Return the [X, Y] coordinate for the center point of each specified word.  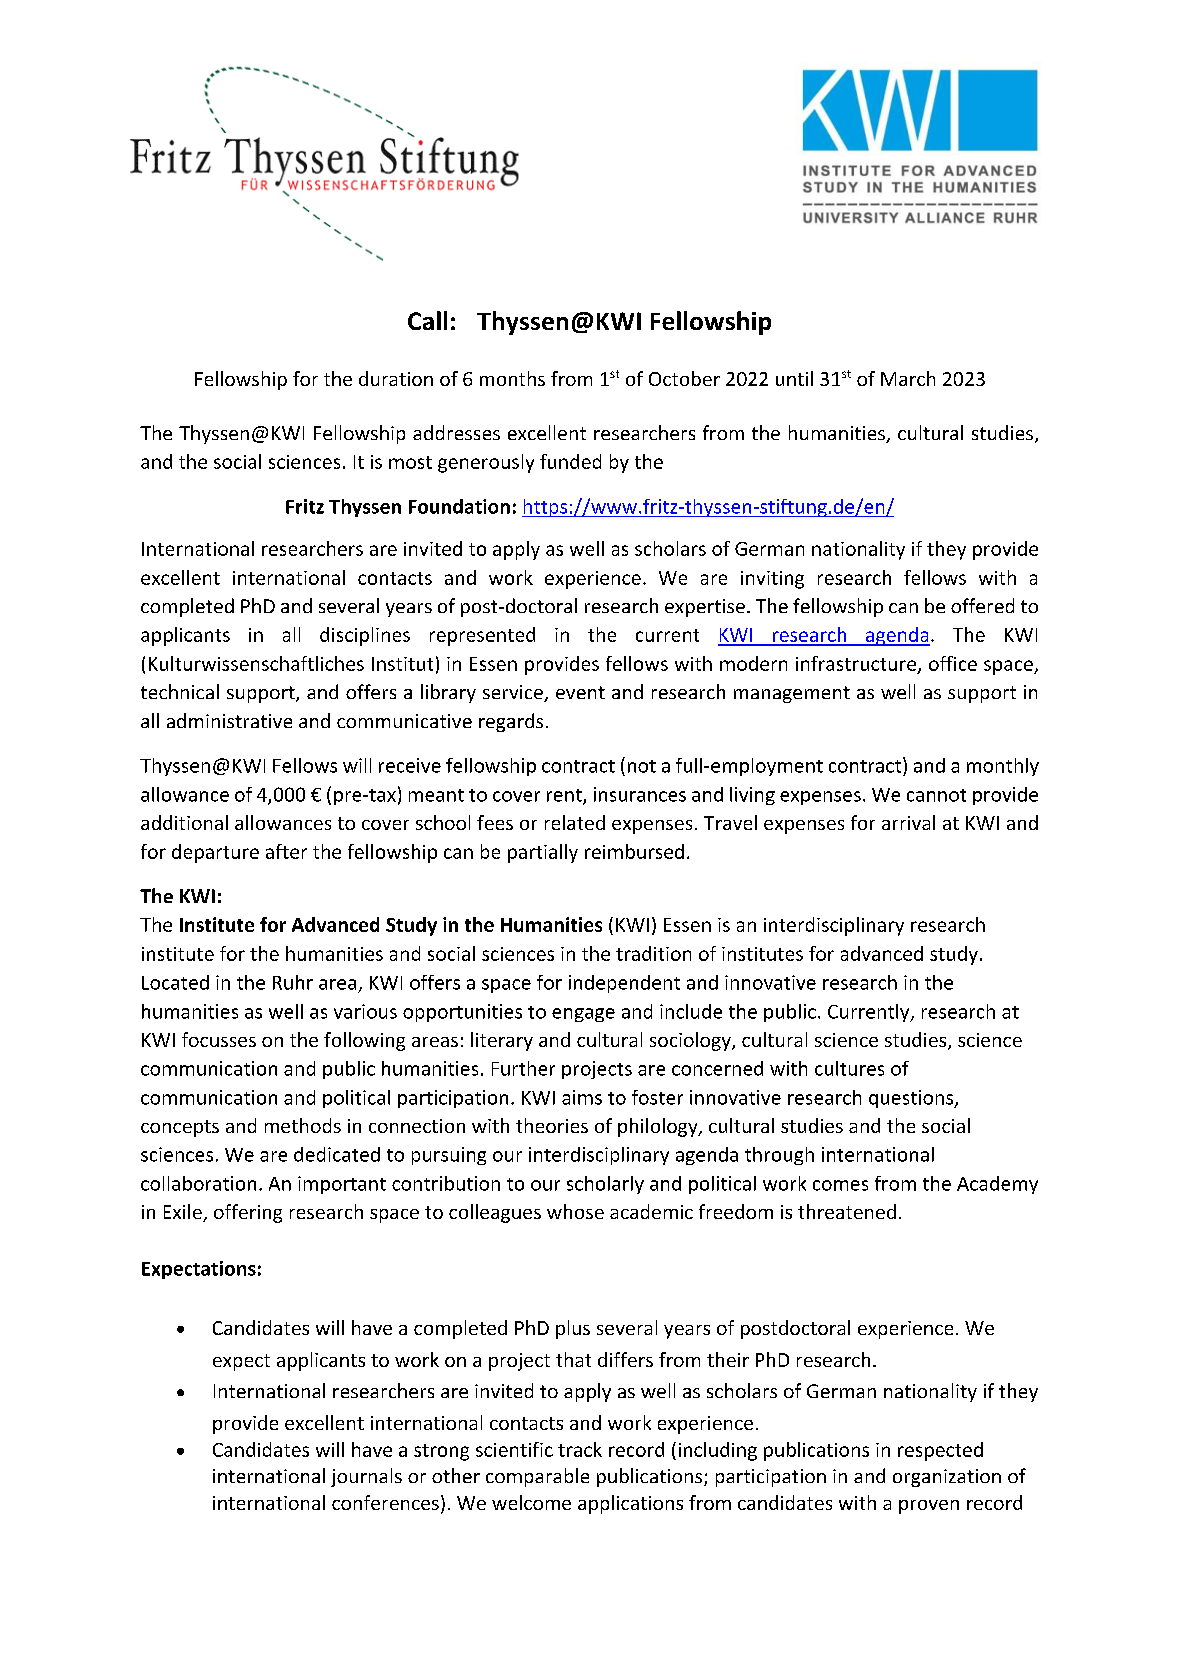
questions [912, 1099]
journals [366, 1477]
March [908, 378]
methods [303, 1125]
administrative [229, 720]
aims [582, 1097]
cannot [936, 795]
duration [396, 378]
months [512, 378]
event [580, 692]
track [580, 1449]
